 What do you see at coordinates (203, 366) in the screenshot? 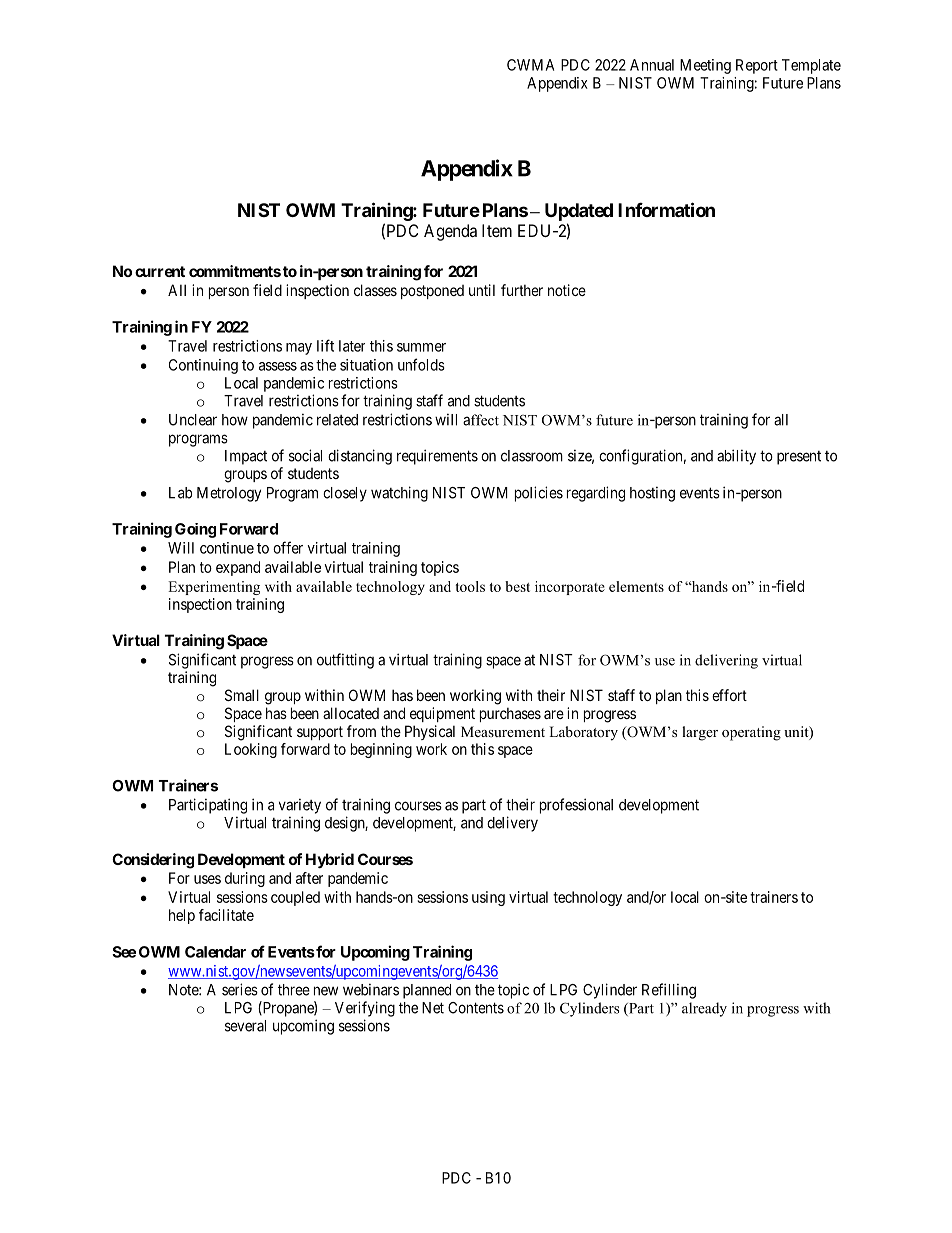
I see `Continuing` at bounding box center [203, 366].
